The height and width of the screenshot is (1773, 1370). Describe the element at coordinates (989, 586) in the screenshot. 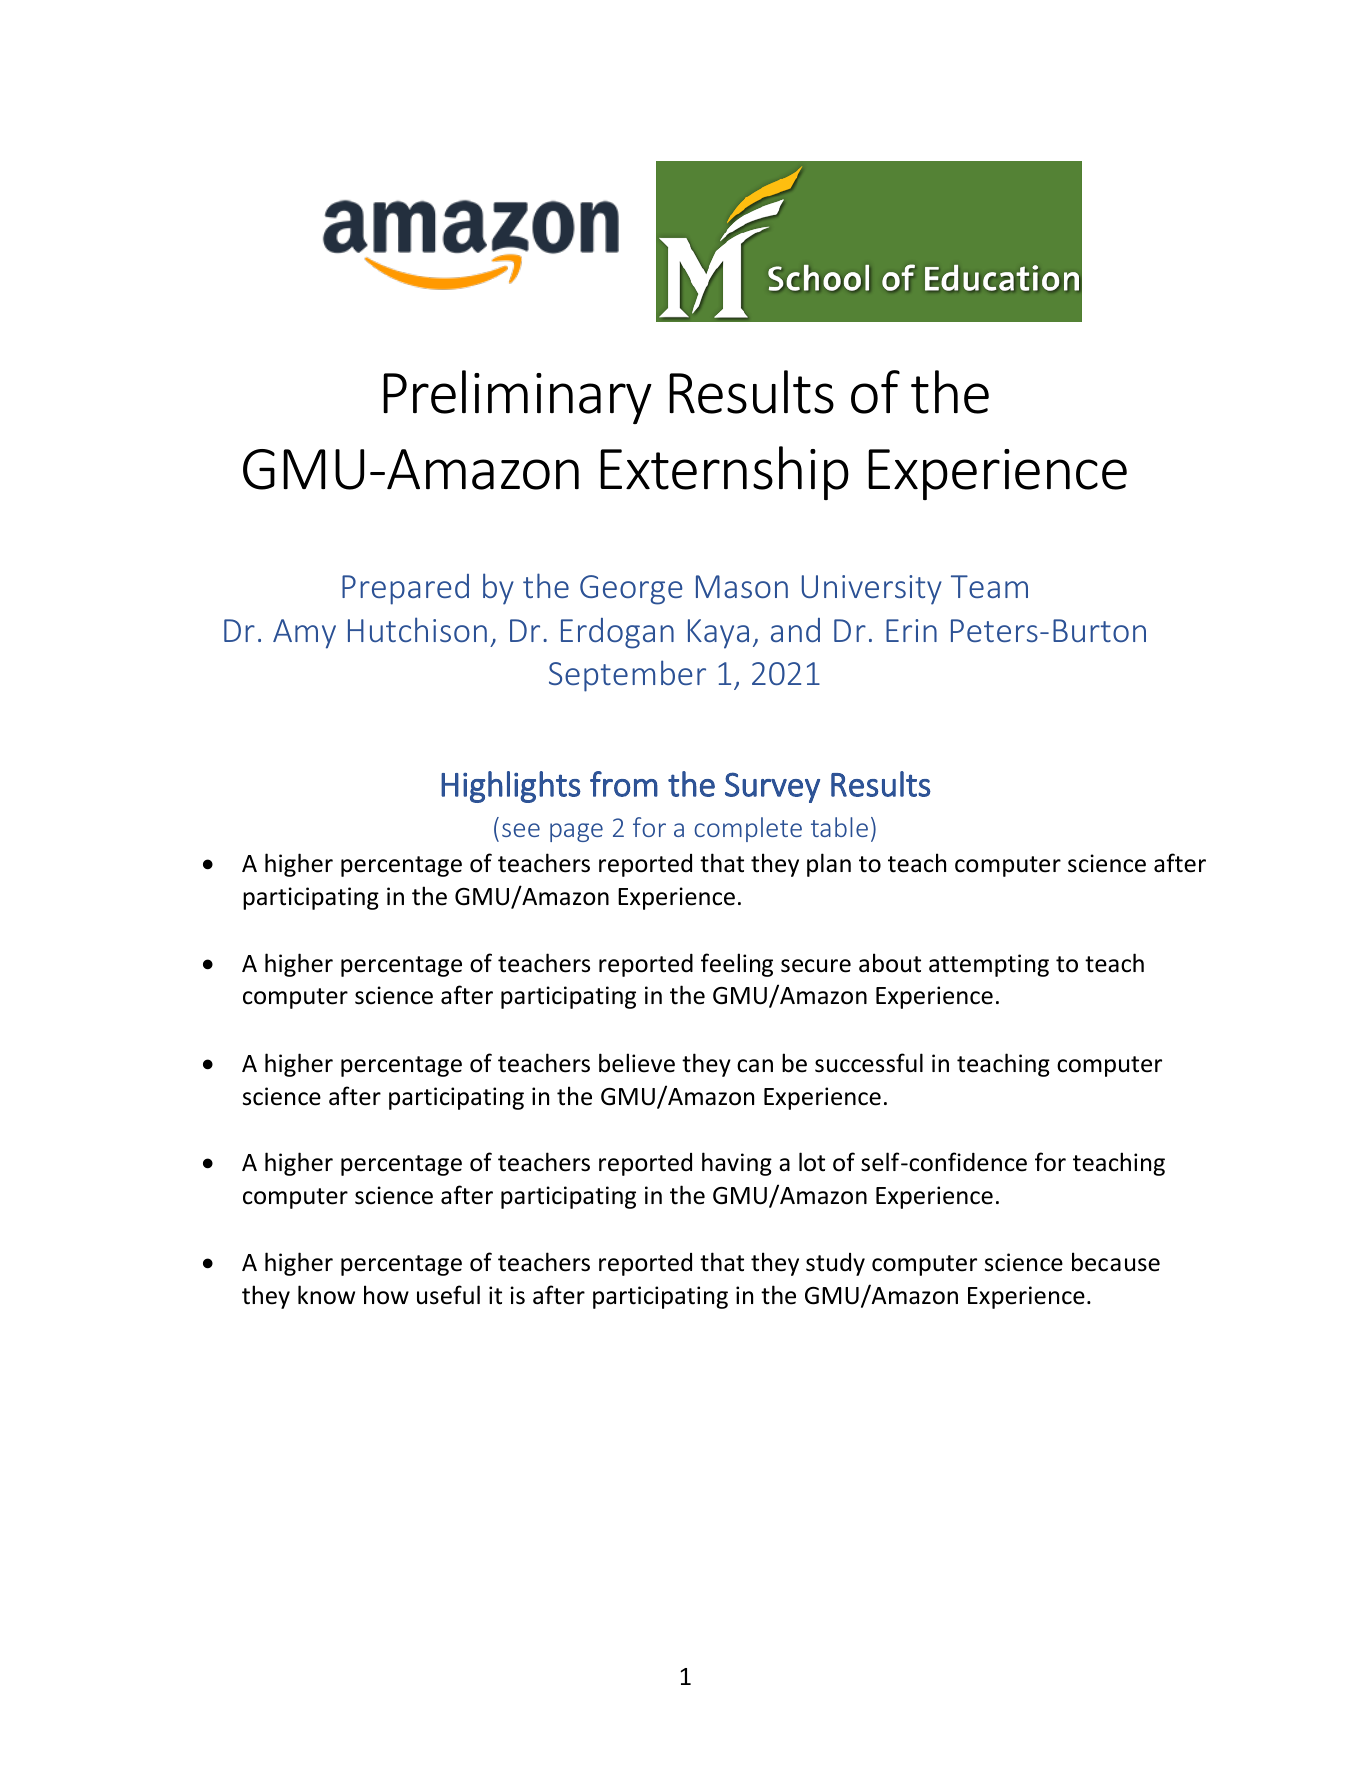

I see `Team` at that location.
